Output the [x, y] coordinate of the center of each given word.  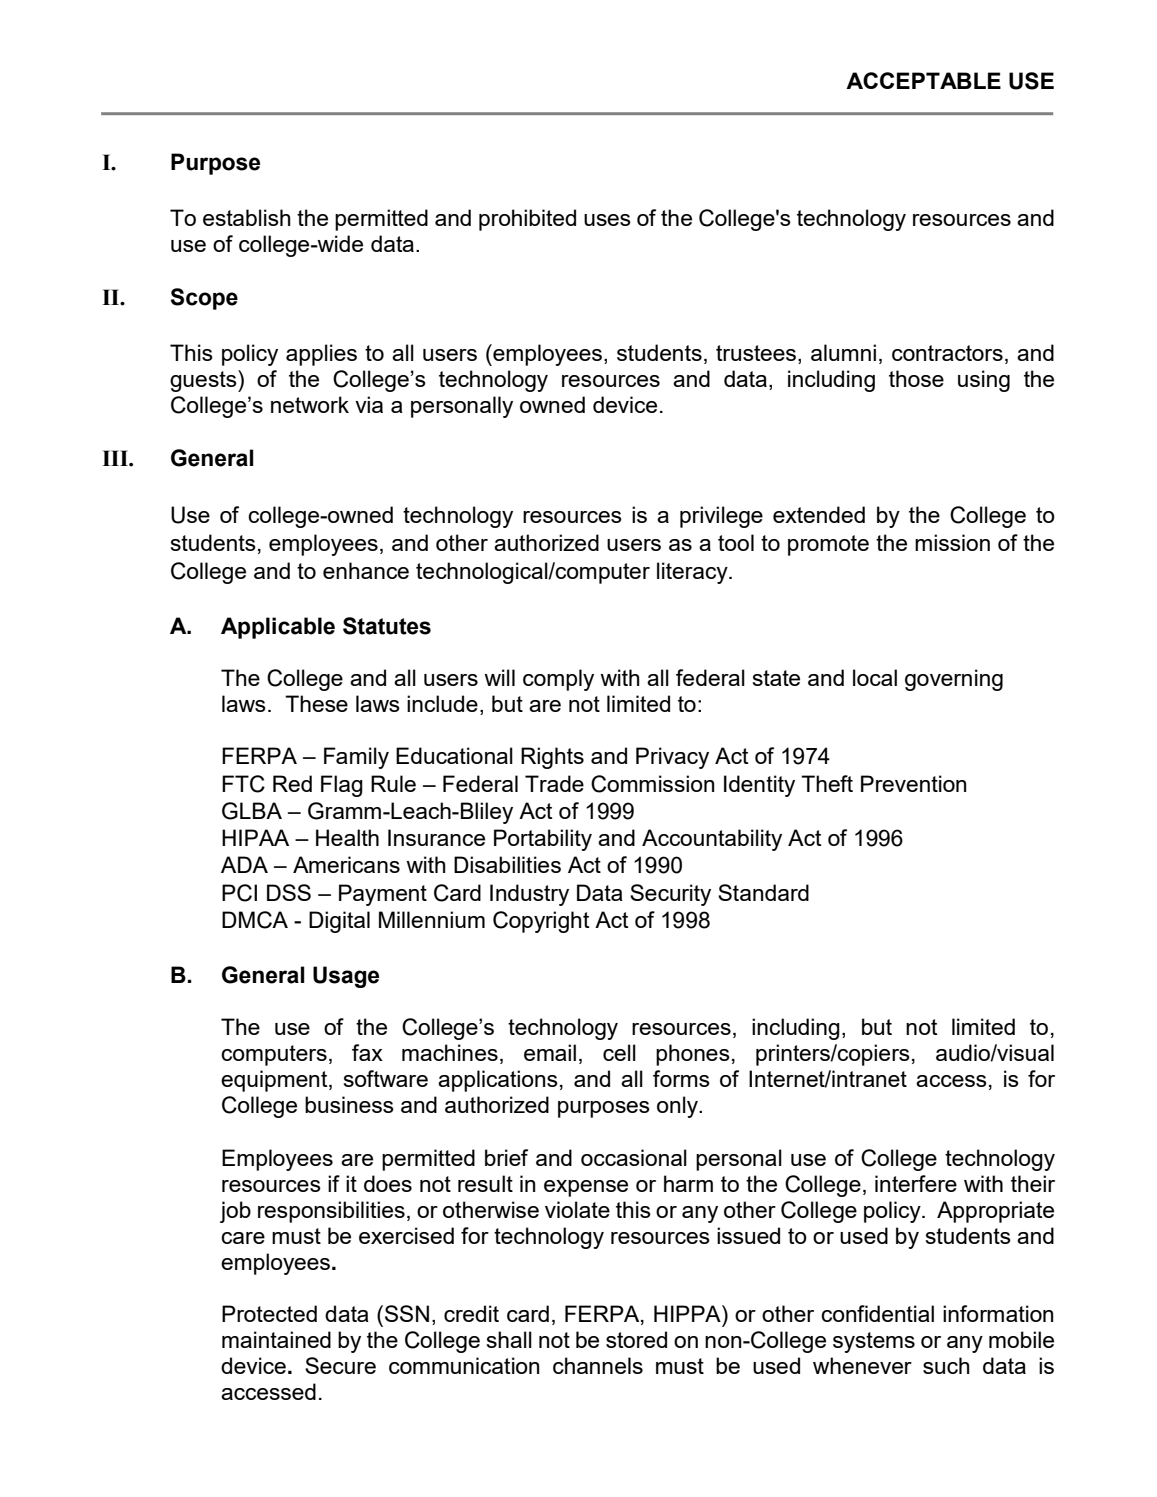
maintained [276, 1339]
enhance [366, 570]
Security [670, 895]
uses [607, 220]
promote [828, 545]
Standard [763, 892]
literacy [693, 573]
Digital [339, 922]
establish [247, 217]
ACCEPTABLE [923, 80]
